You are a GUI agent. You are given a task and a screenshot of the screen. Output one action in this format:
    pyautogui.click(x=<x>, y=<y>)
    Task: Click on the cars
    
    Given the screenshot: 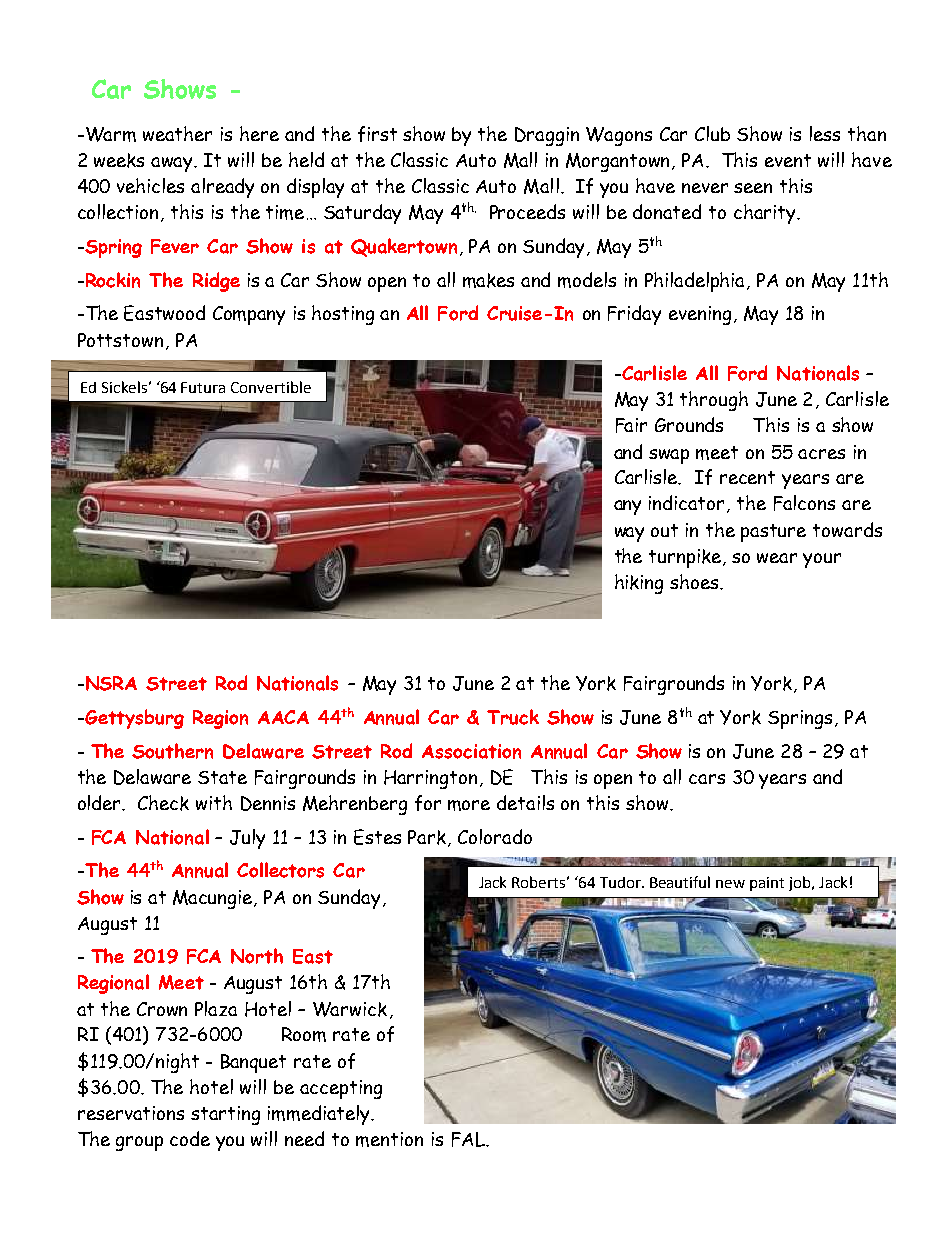 What is the action you would take?
    pyautogui.click(x=707, y=779)
